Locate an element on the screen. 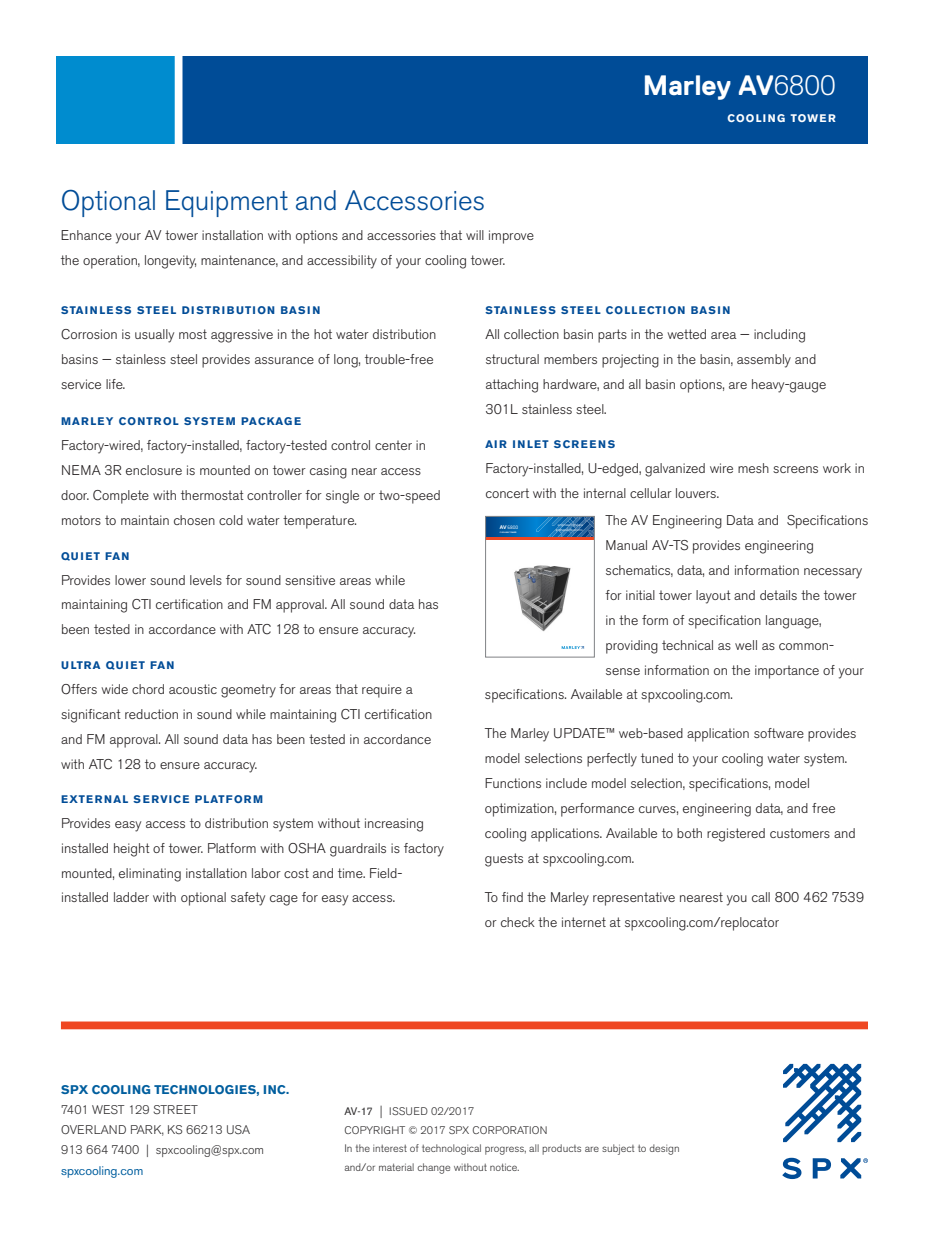  find is located at coordinates (512, 897).
